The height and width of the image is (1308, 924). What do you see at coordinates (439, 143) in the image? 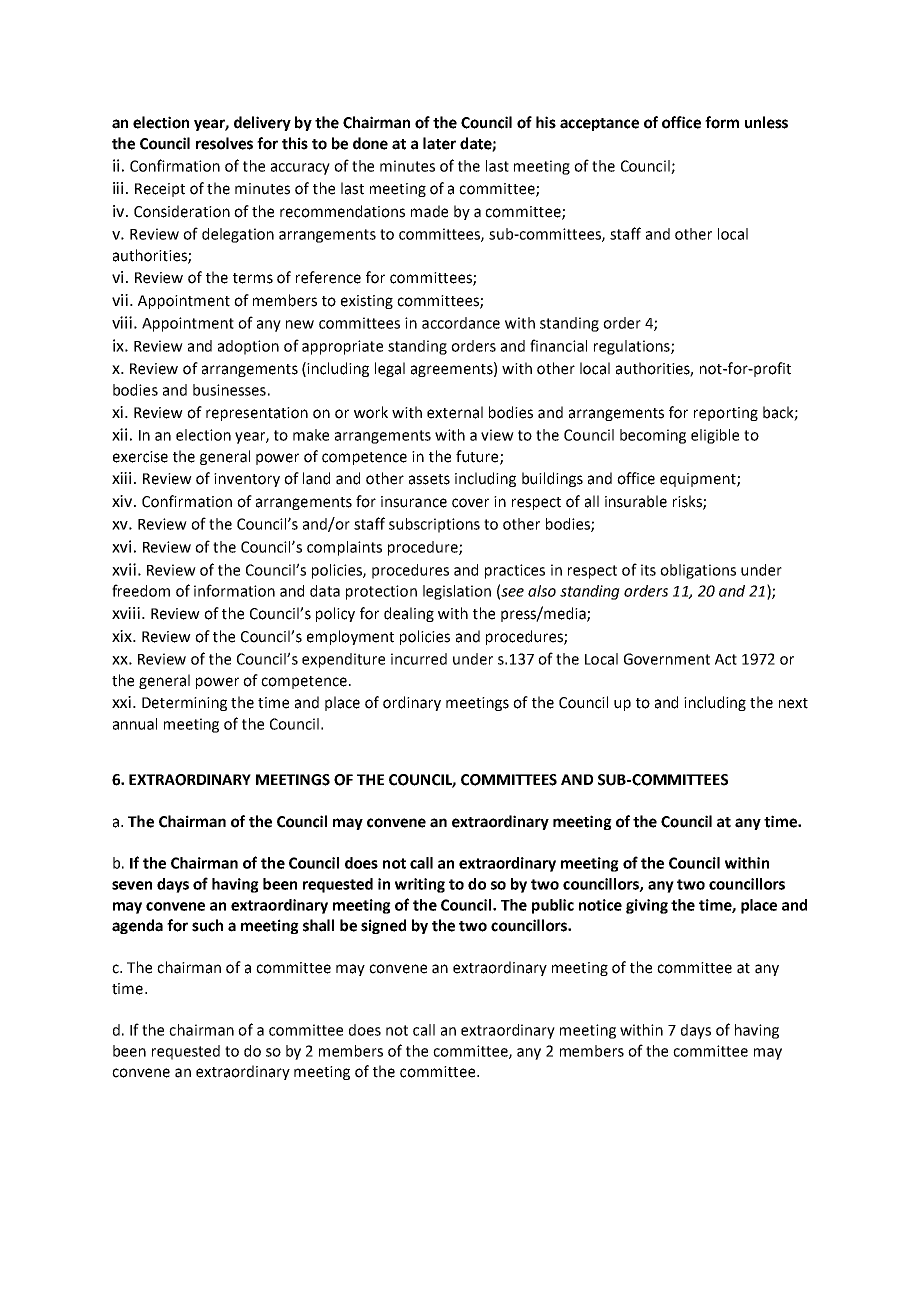
I see `later` at bounding box center [439, 143].
